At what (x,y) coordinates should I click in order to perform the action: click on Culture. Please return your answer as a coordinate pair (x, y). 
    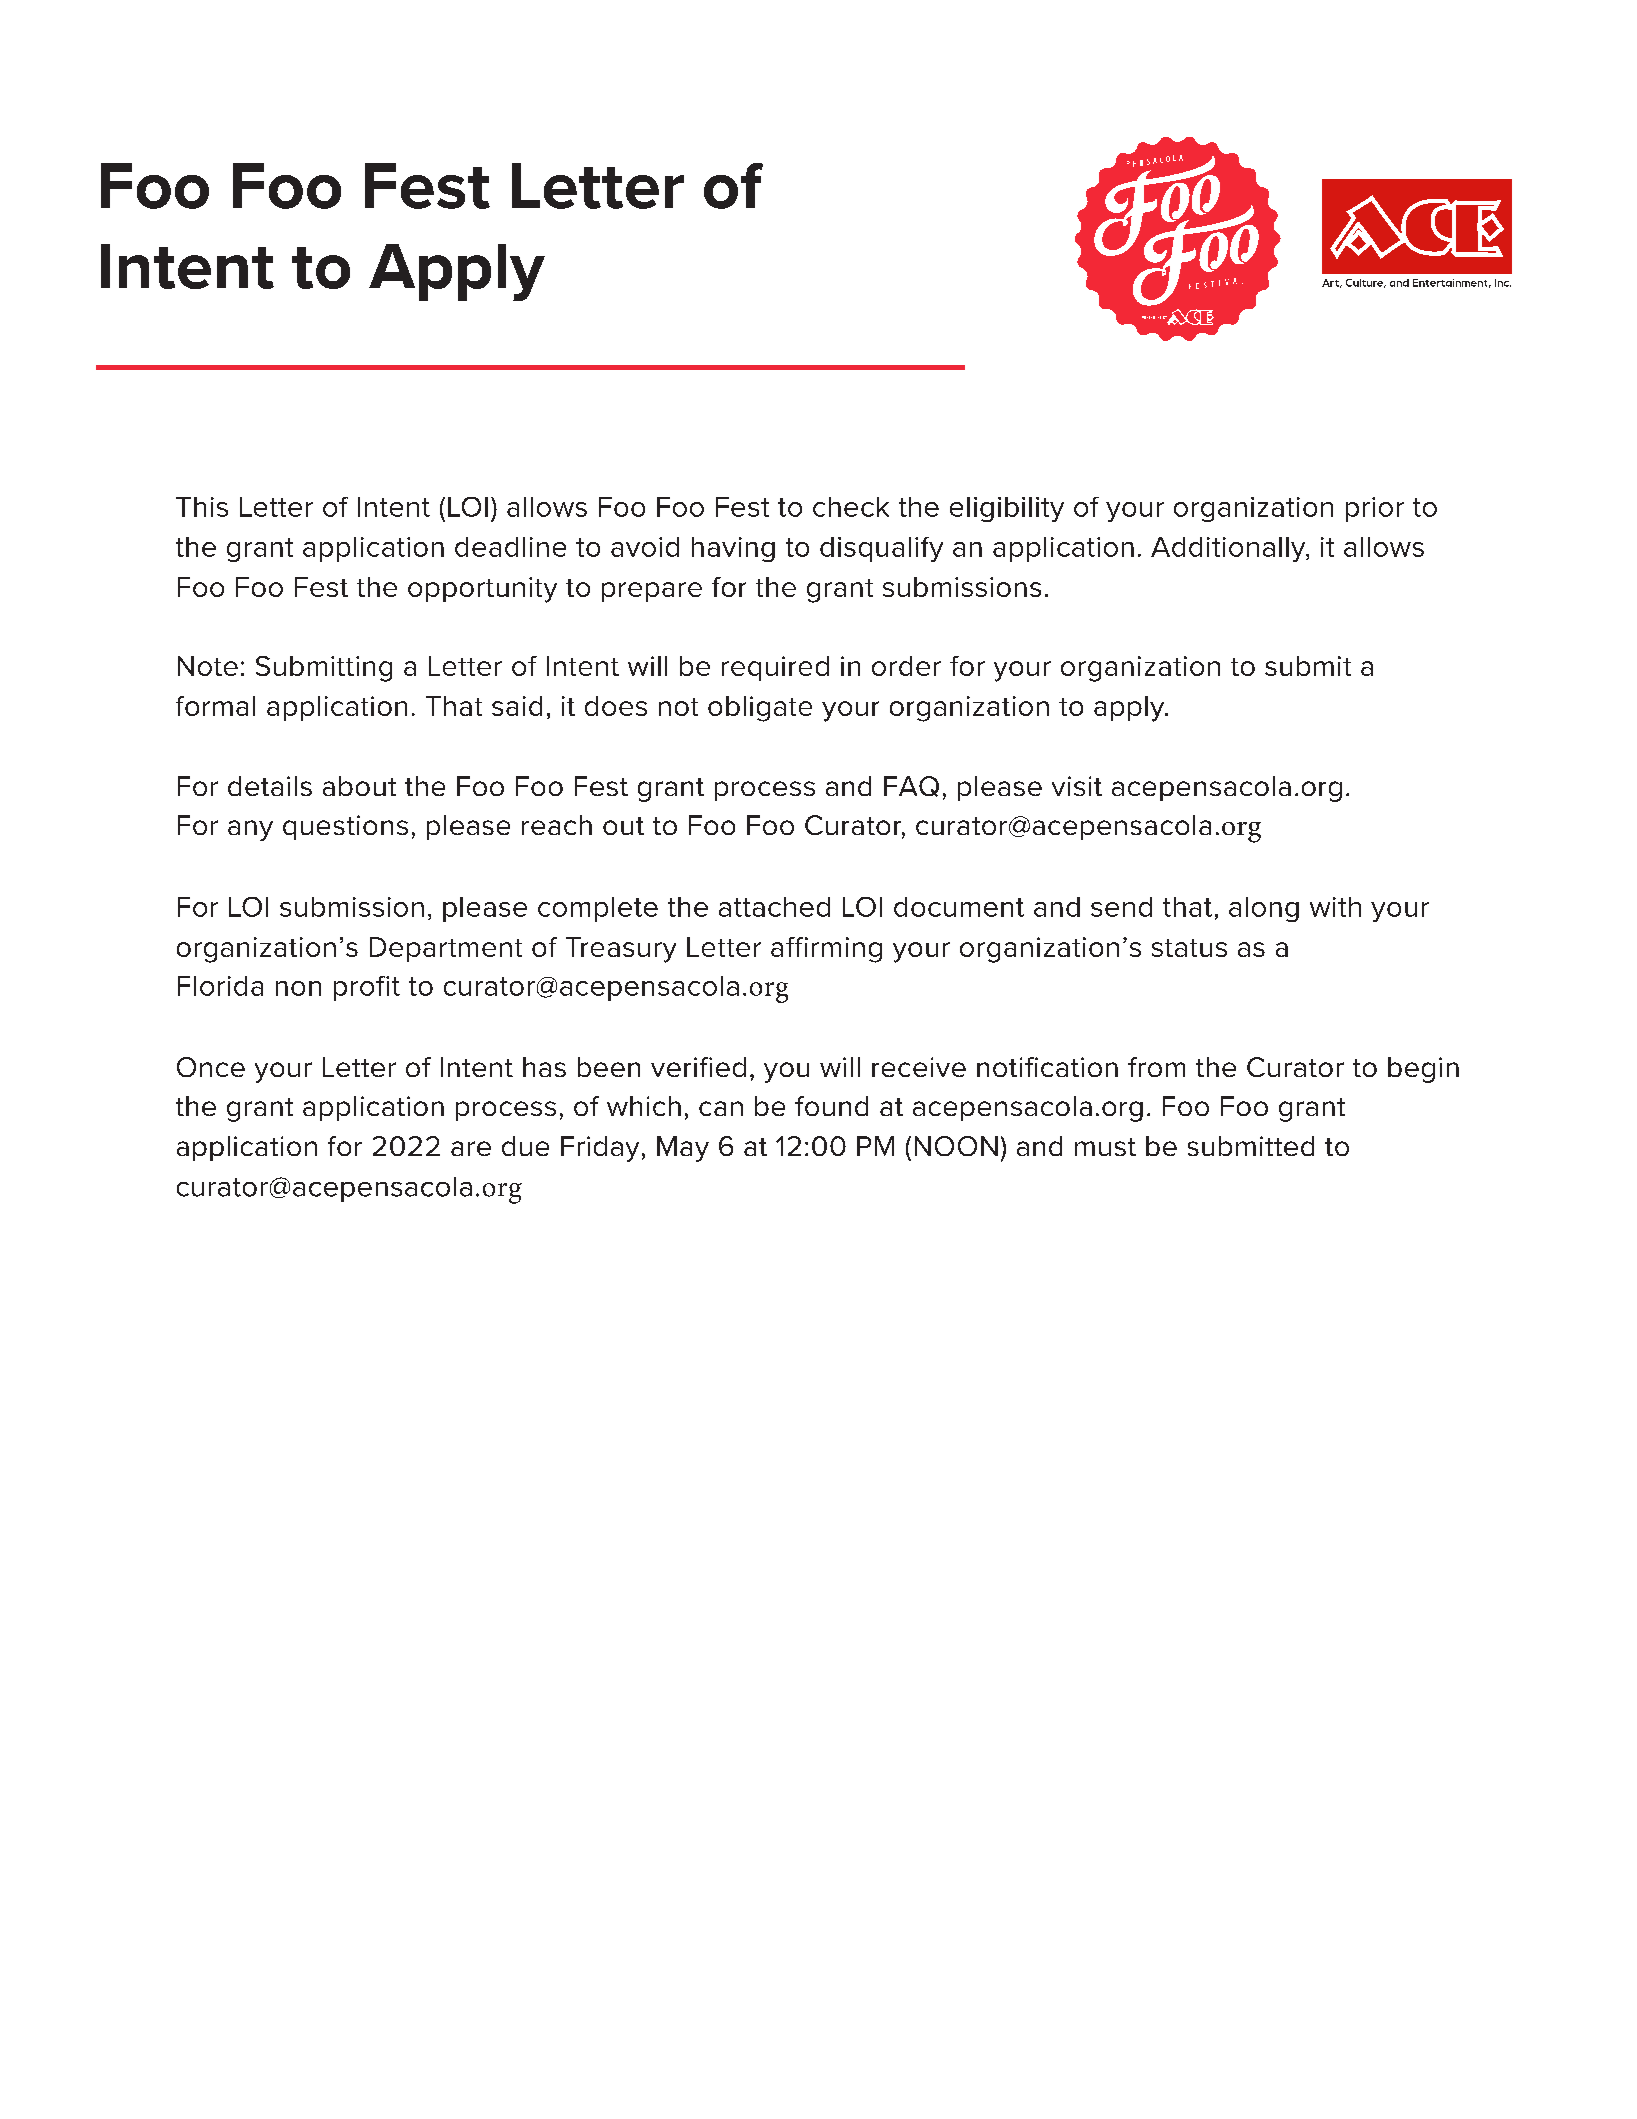
    Looking at the image, I should click on (1366, 283).
